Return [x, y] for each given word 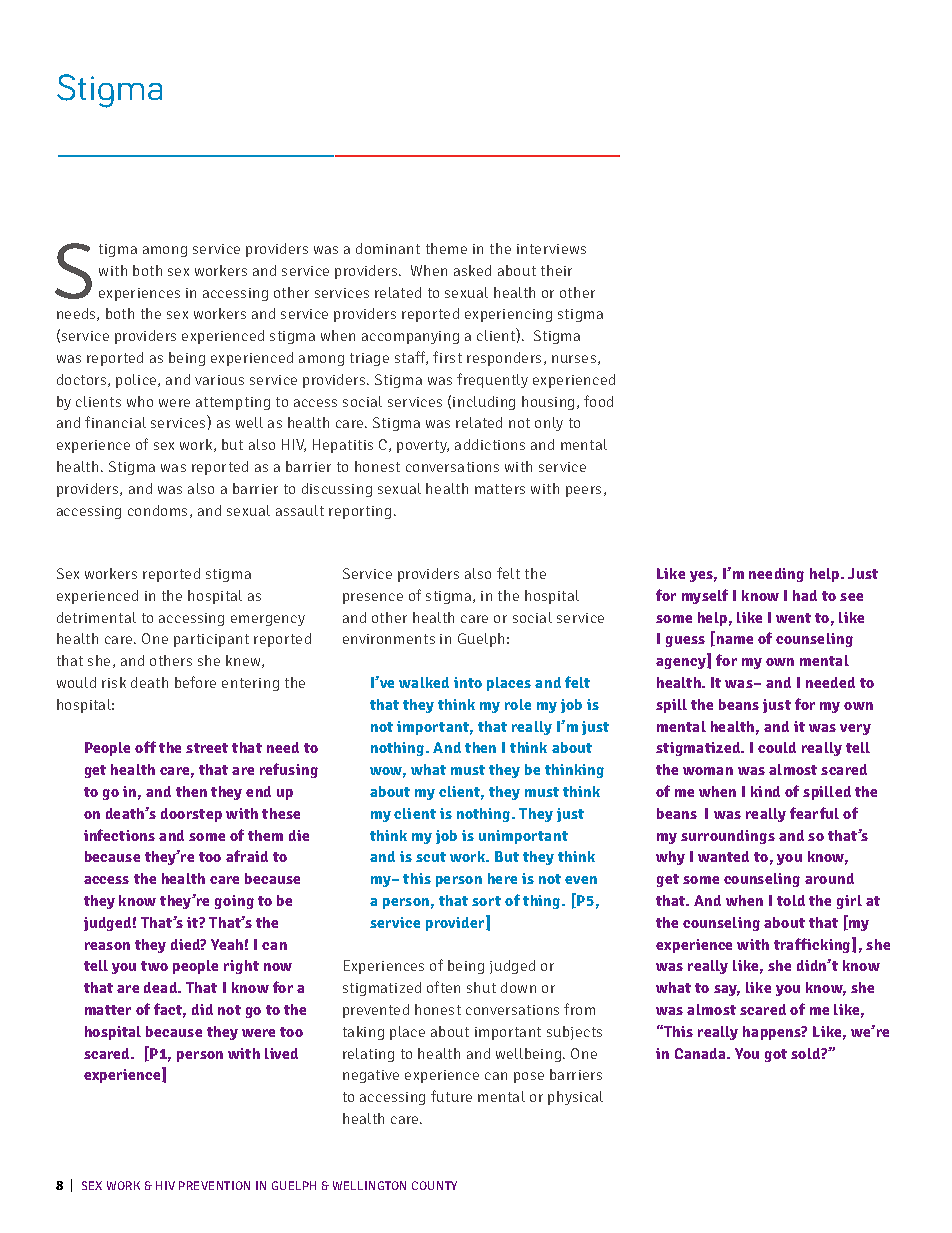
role [518, 704]
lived [281, 1053]
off [145, 747]
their [556, 270]
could [777, 747]
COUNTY [434, 1185]
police [137, 381]
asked [472, 270]
